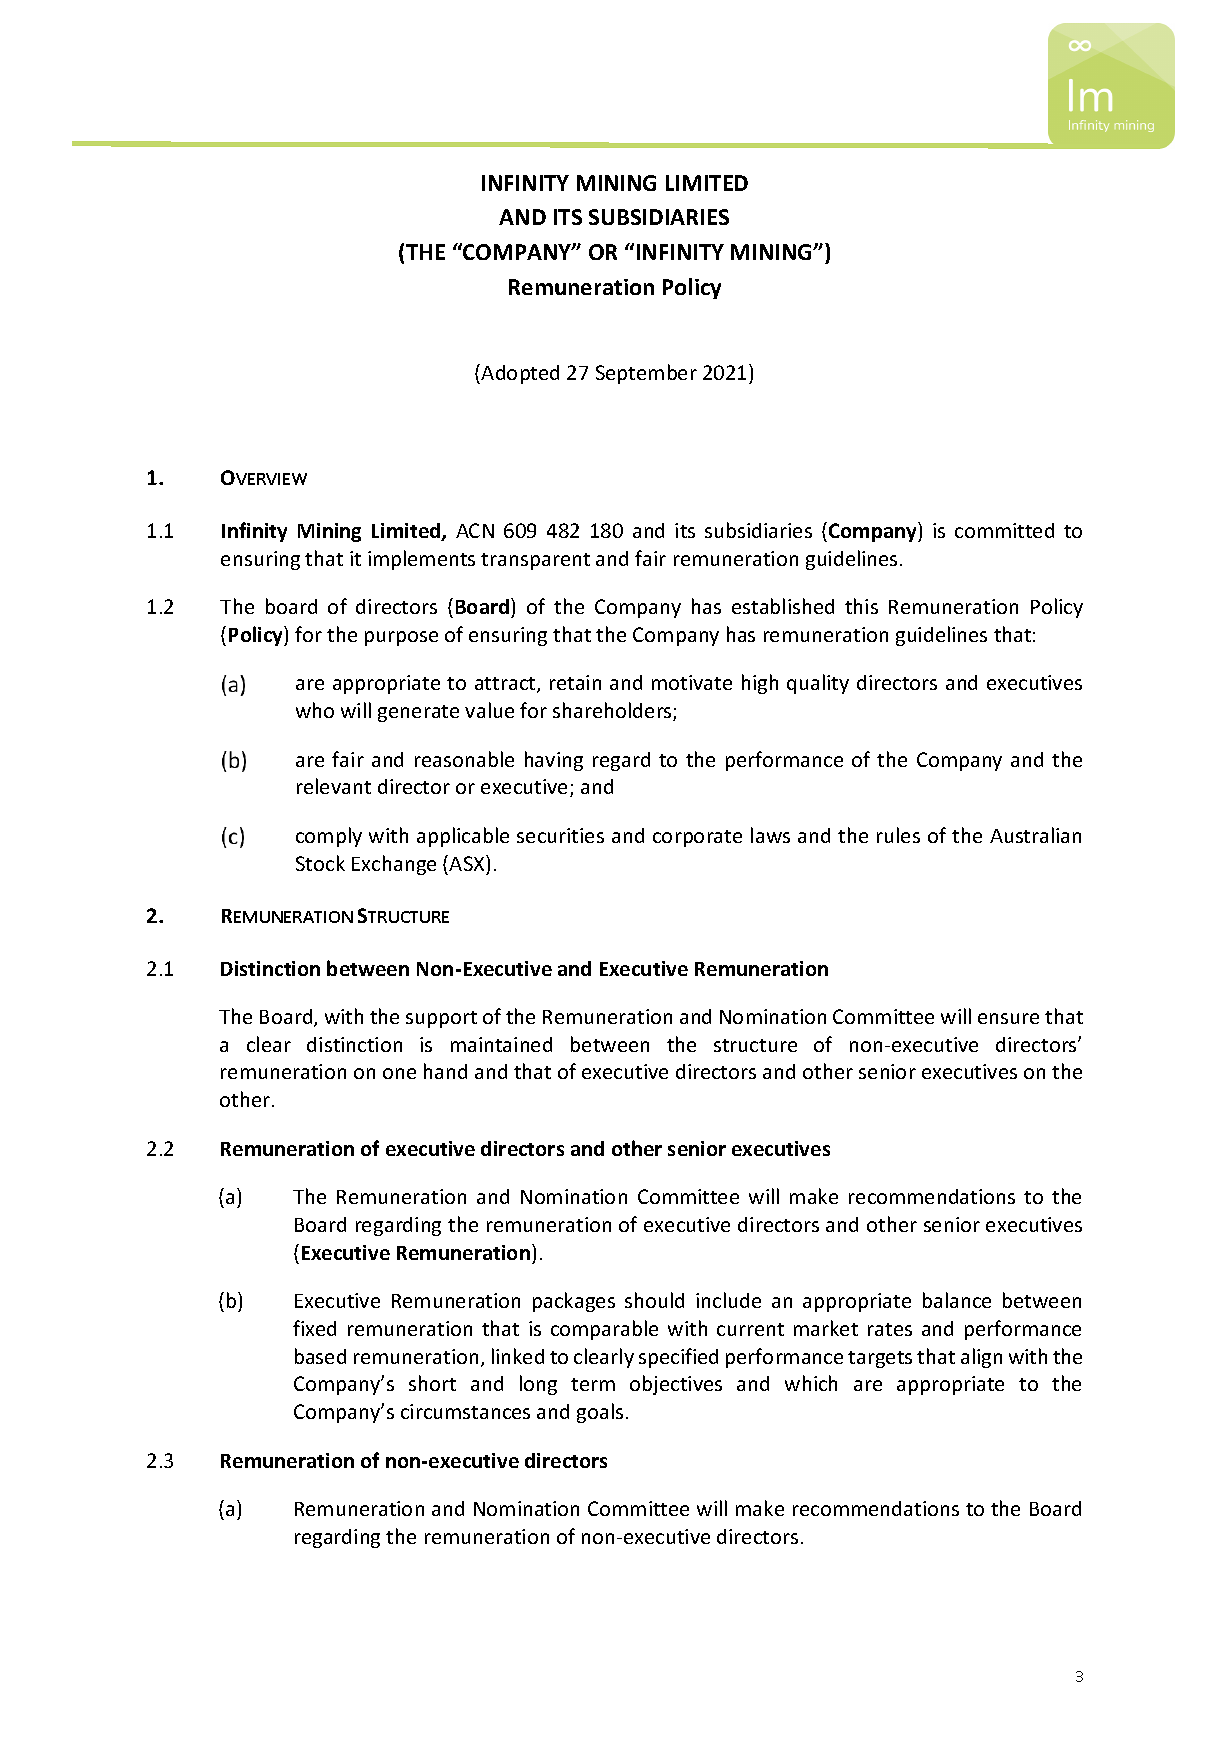 The image size is (1230, 1740). Describe the element at coordinates (783, 606) in the document. I see `established` at that location.
